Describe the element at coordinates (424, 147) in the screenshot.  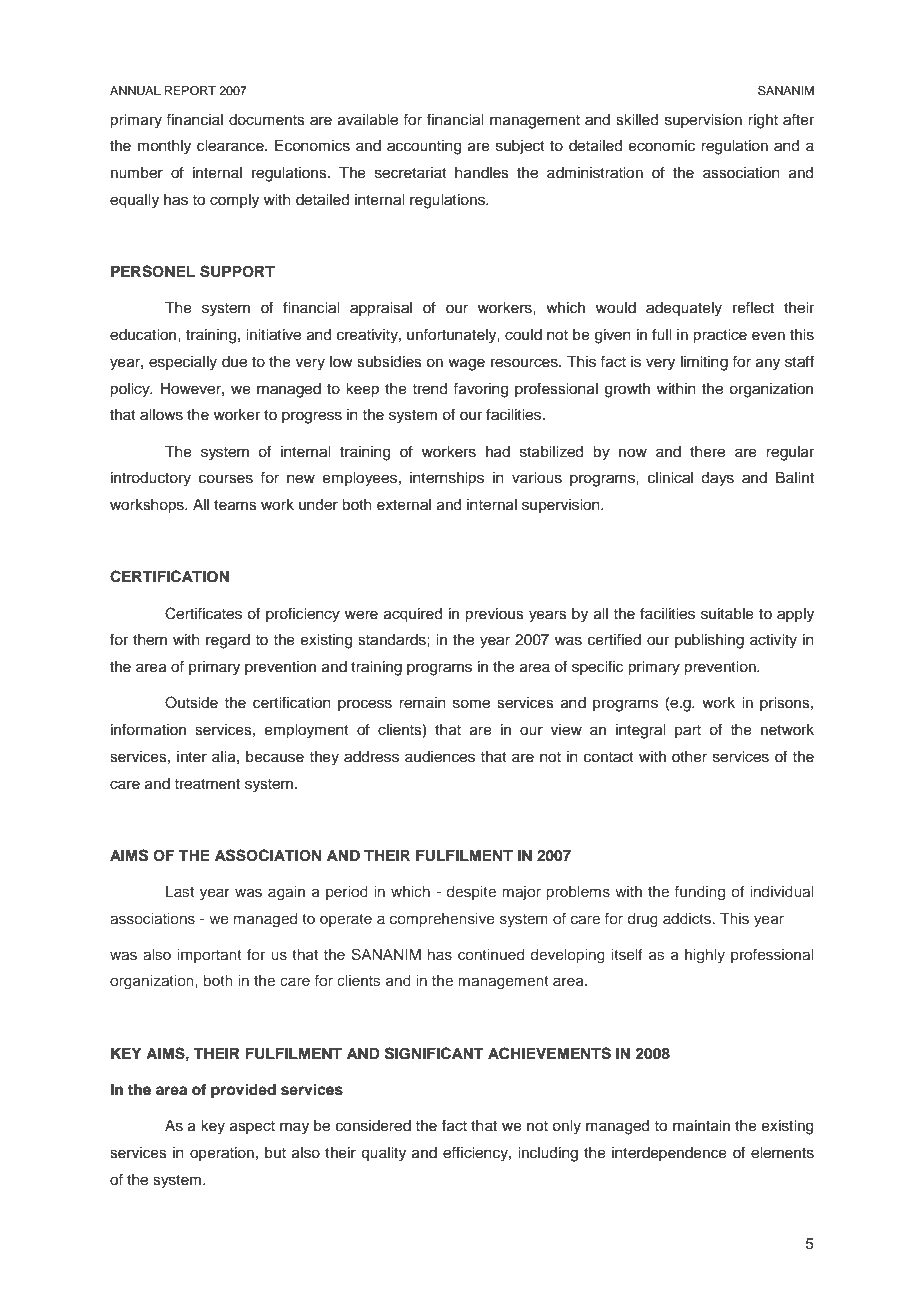
I see `accounting` at that location.
